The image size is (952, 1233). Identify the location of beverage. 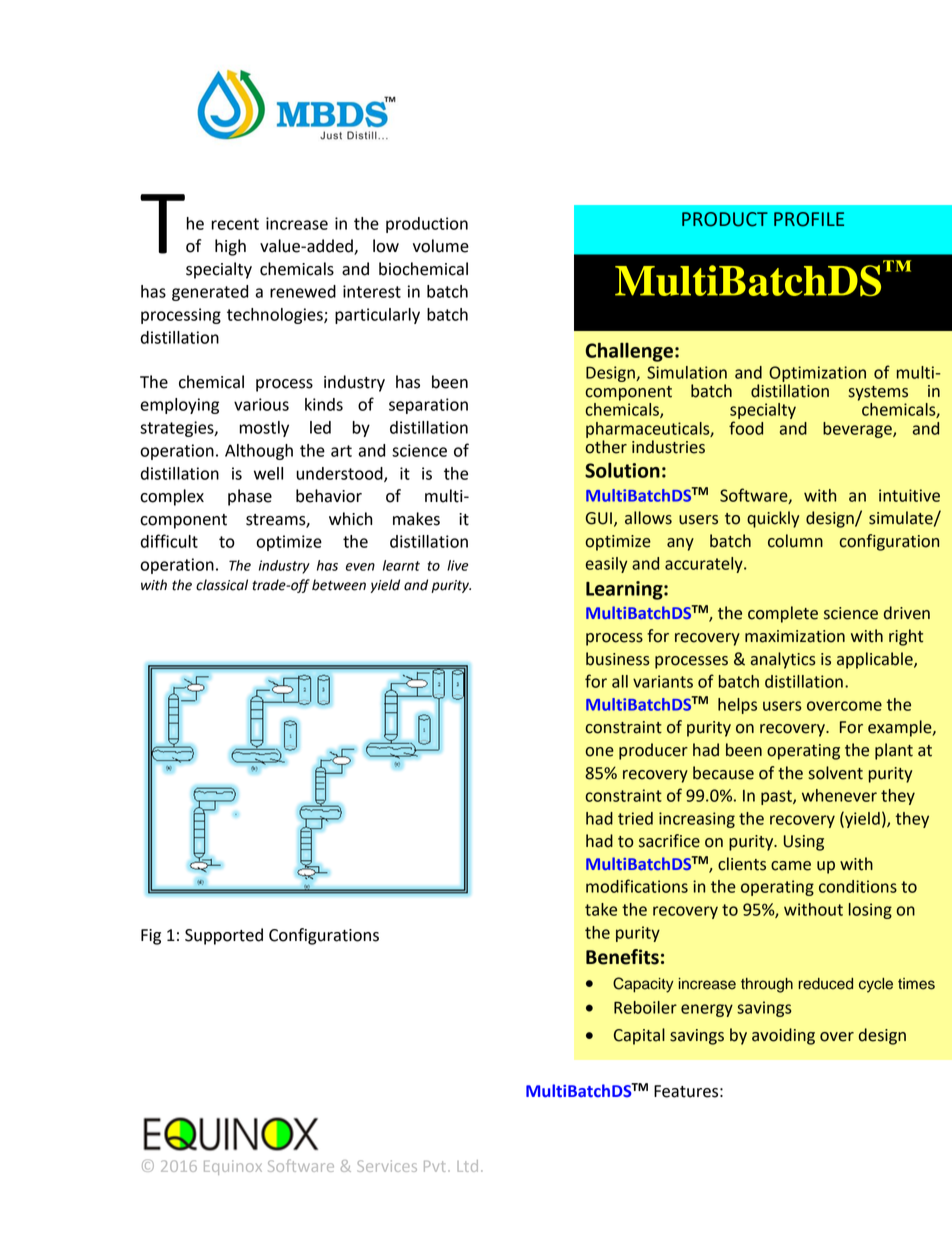
(858, 430).
